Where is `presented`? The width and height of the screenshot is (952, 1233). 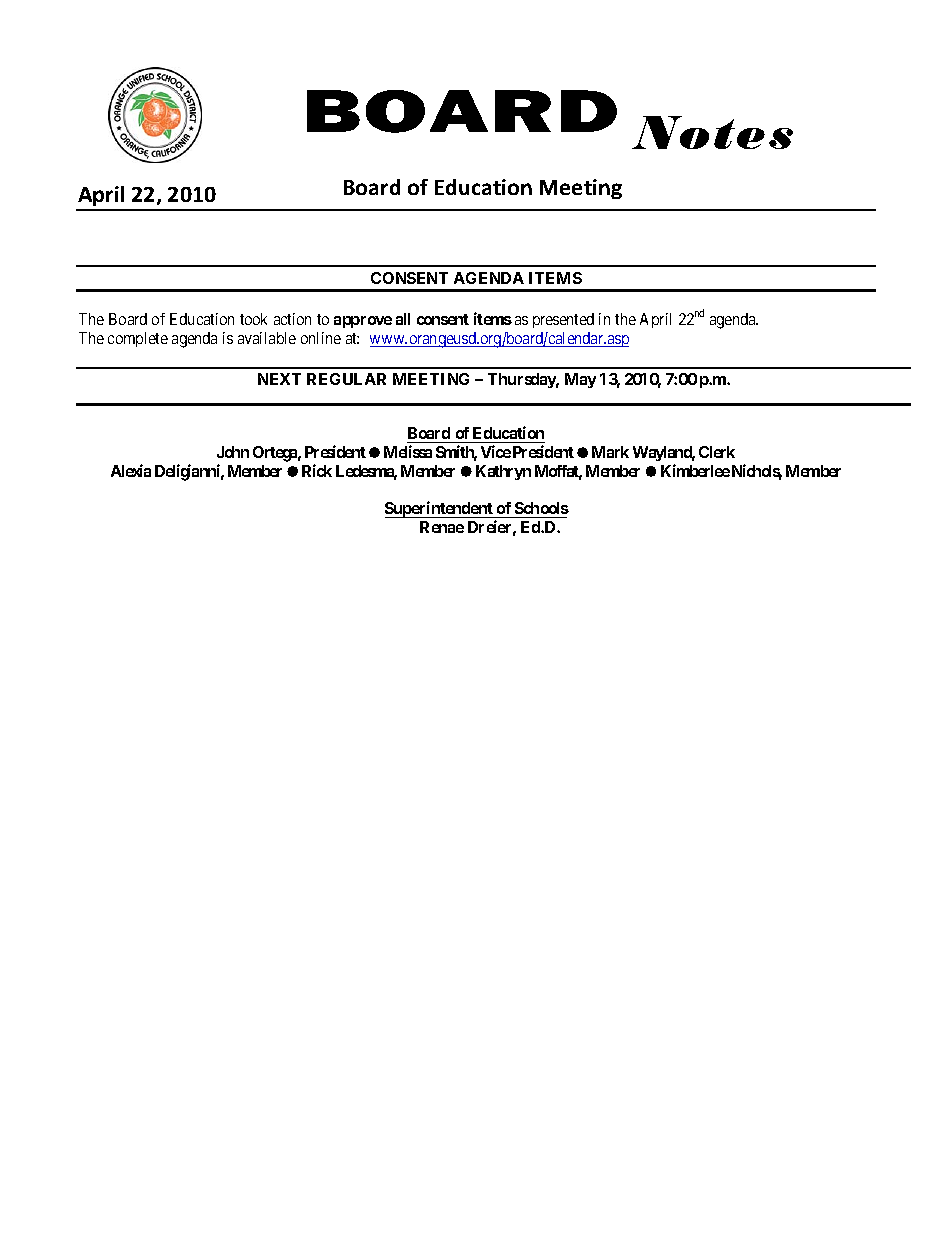
presented is located at coordinates (563, 320).
